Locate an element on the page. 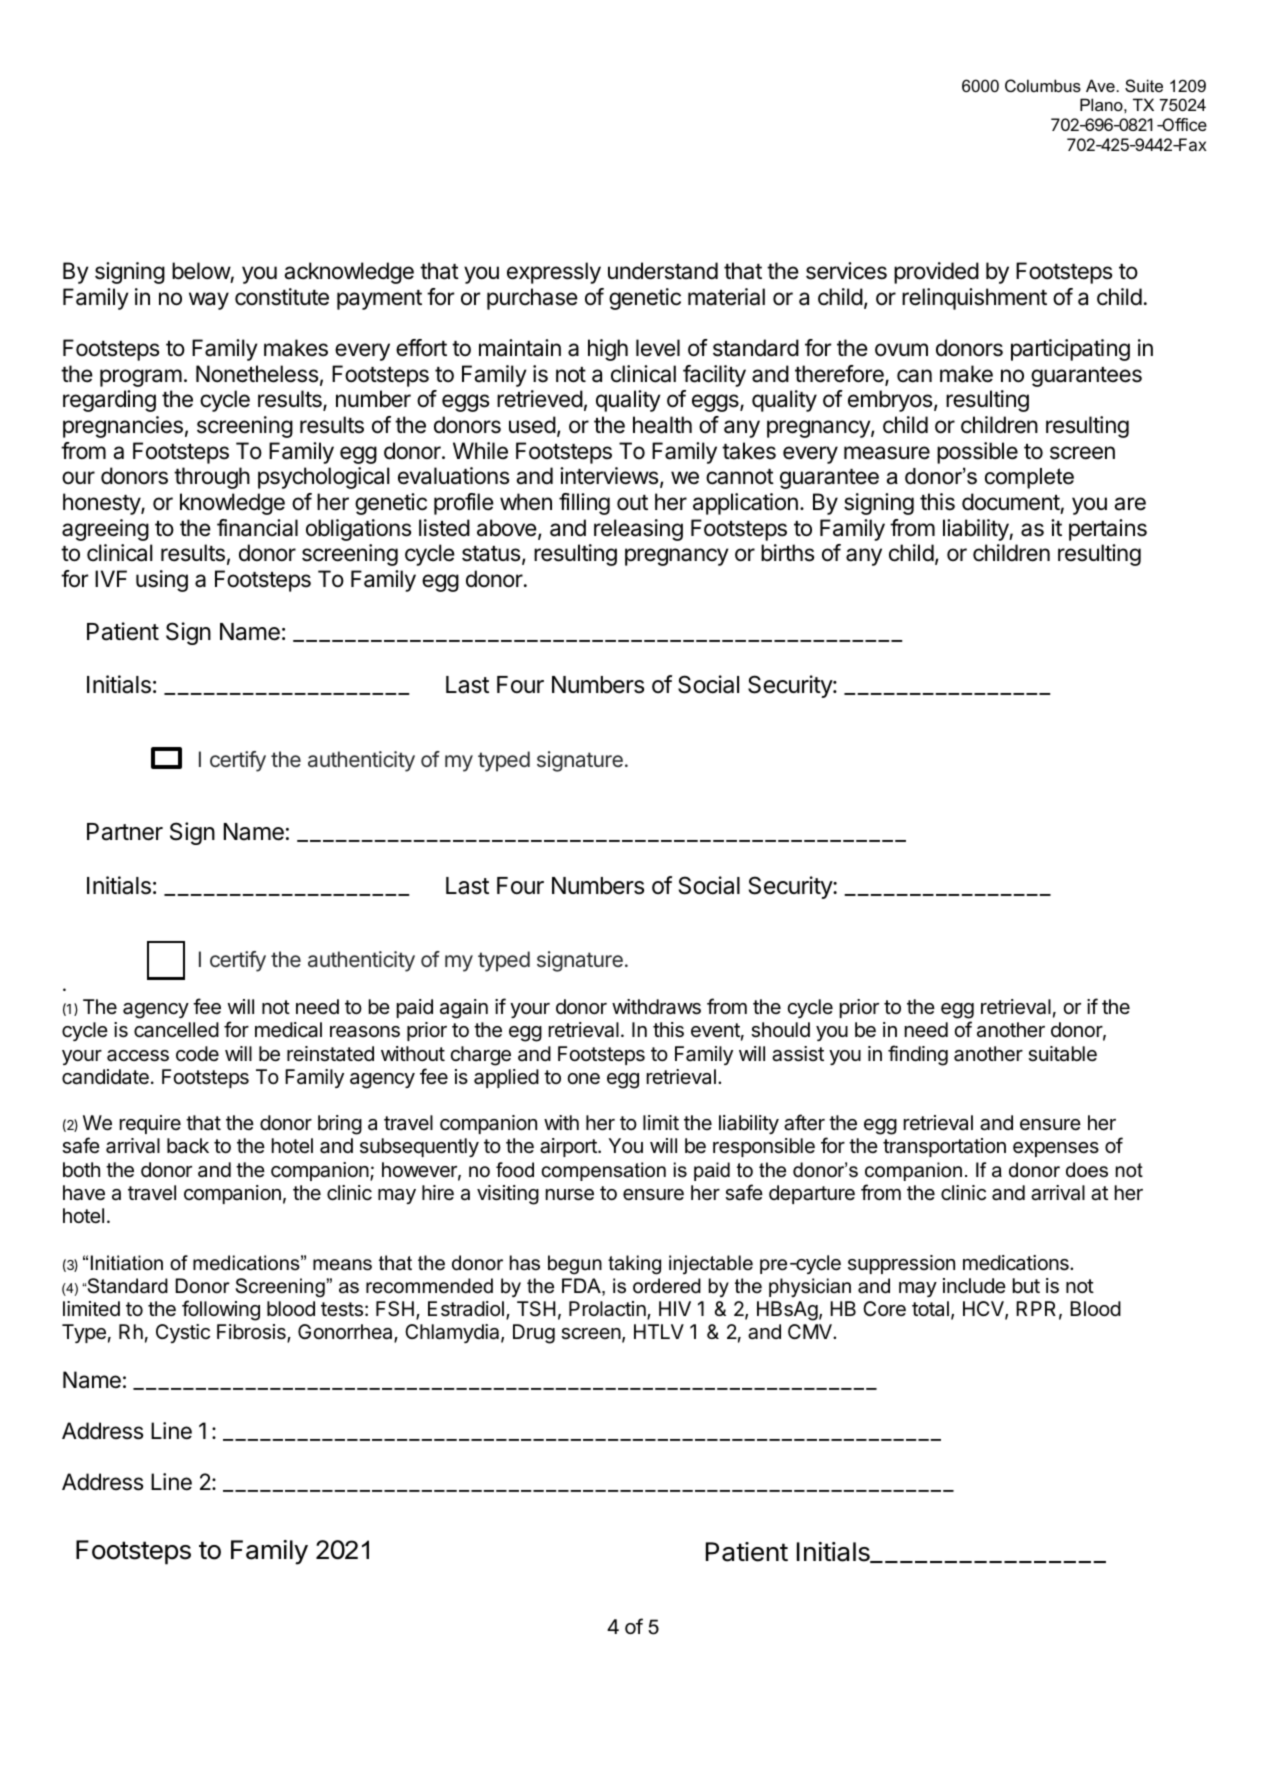  Partner is located at coordinates (125, 832).
